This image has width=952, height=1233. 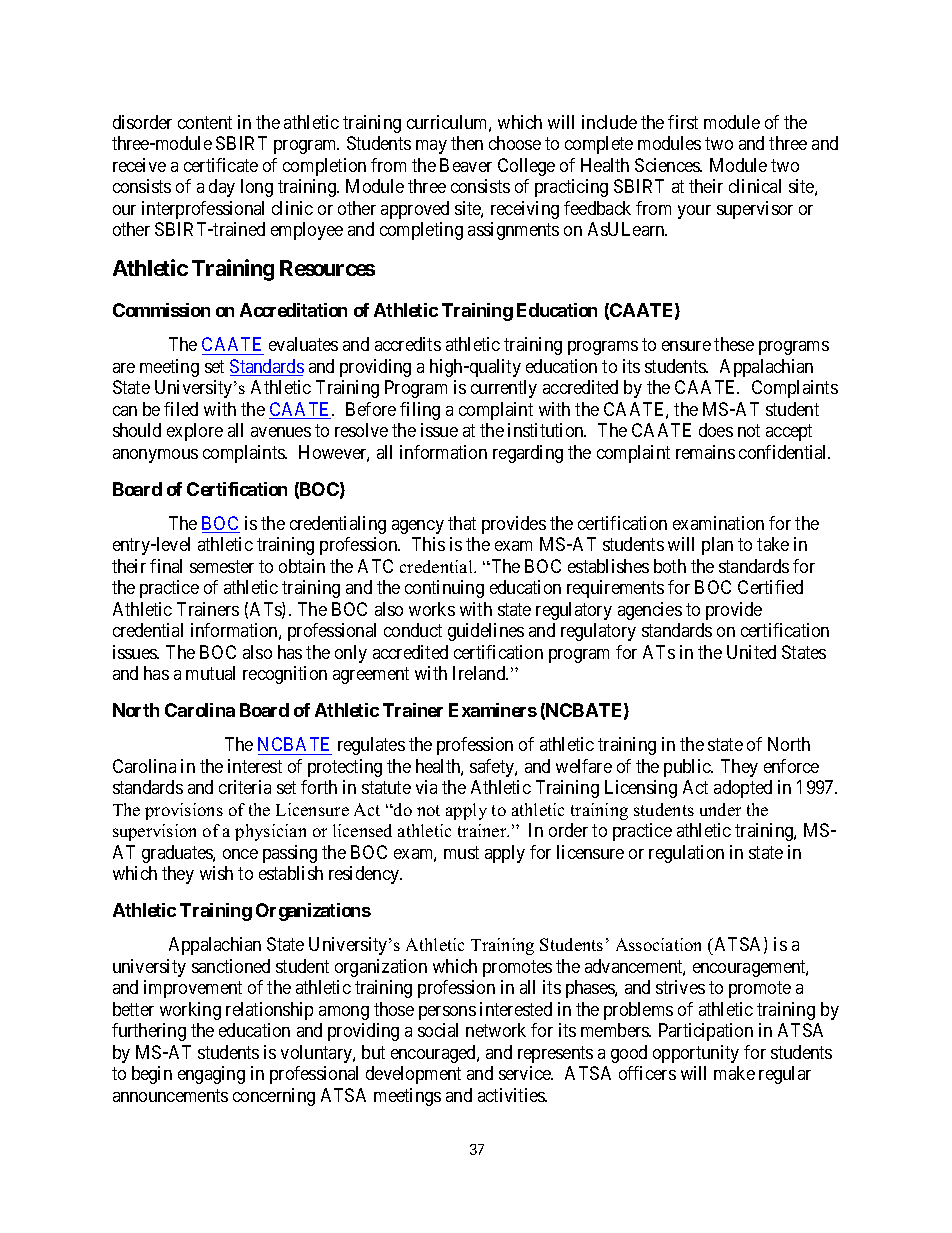 I want to click on then, so click(x=467, y=143).
